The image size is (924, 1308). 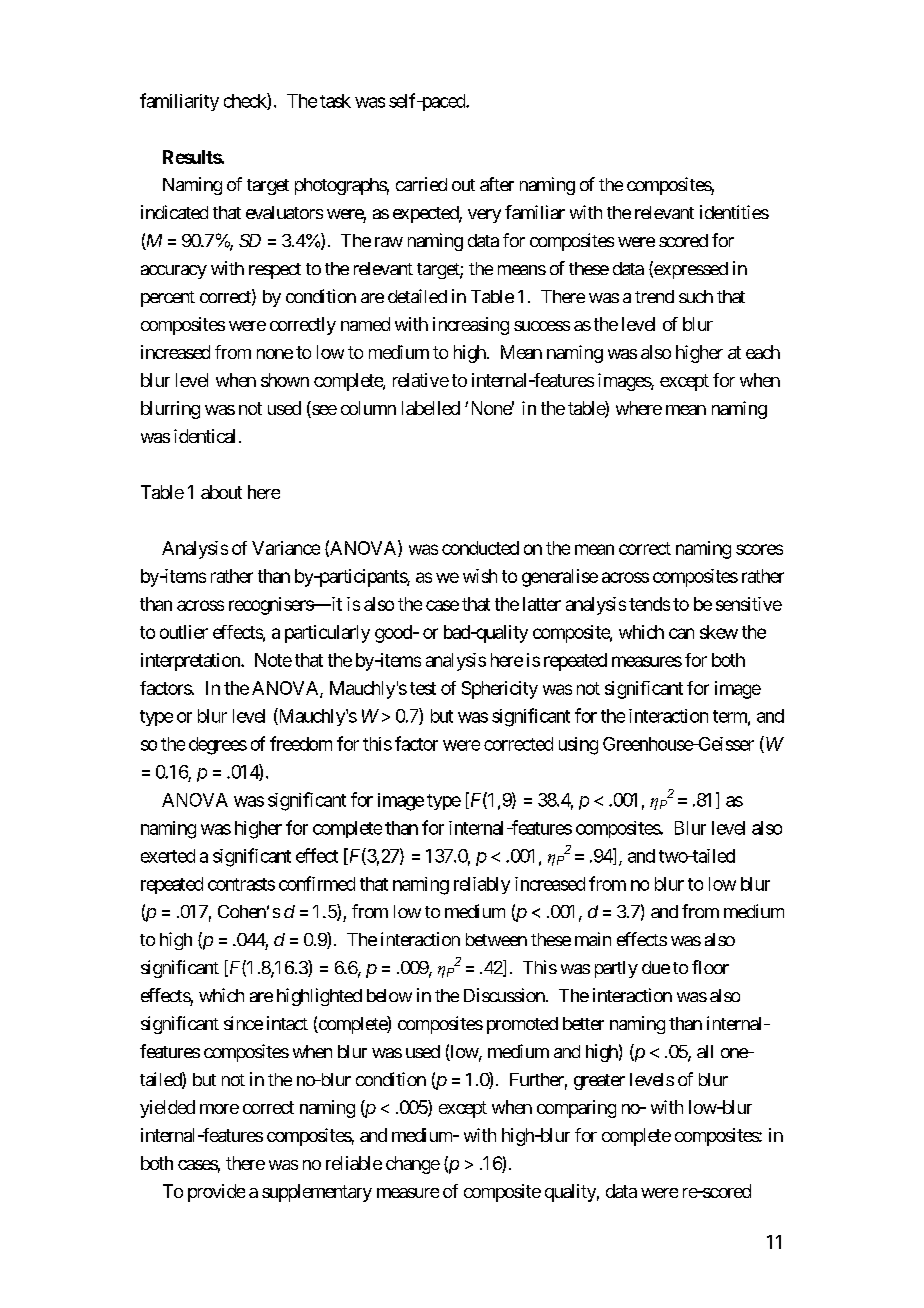 What do you see at coordinates (497, 184) in the document?
I see `after` at bounding box center [497, 184].
